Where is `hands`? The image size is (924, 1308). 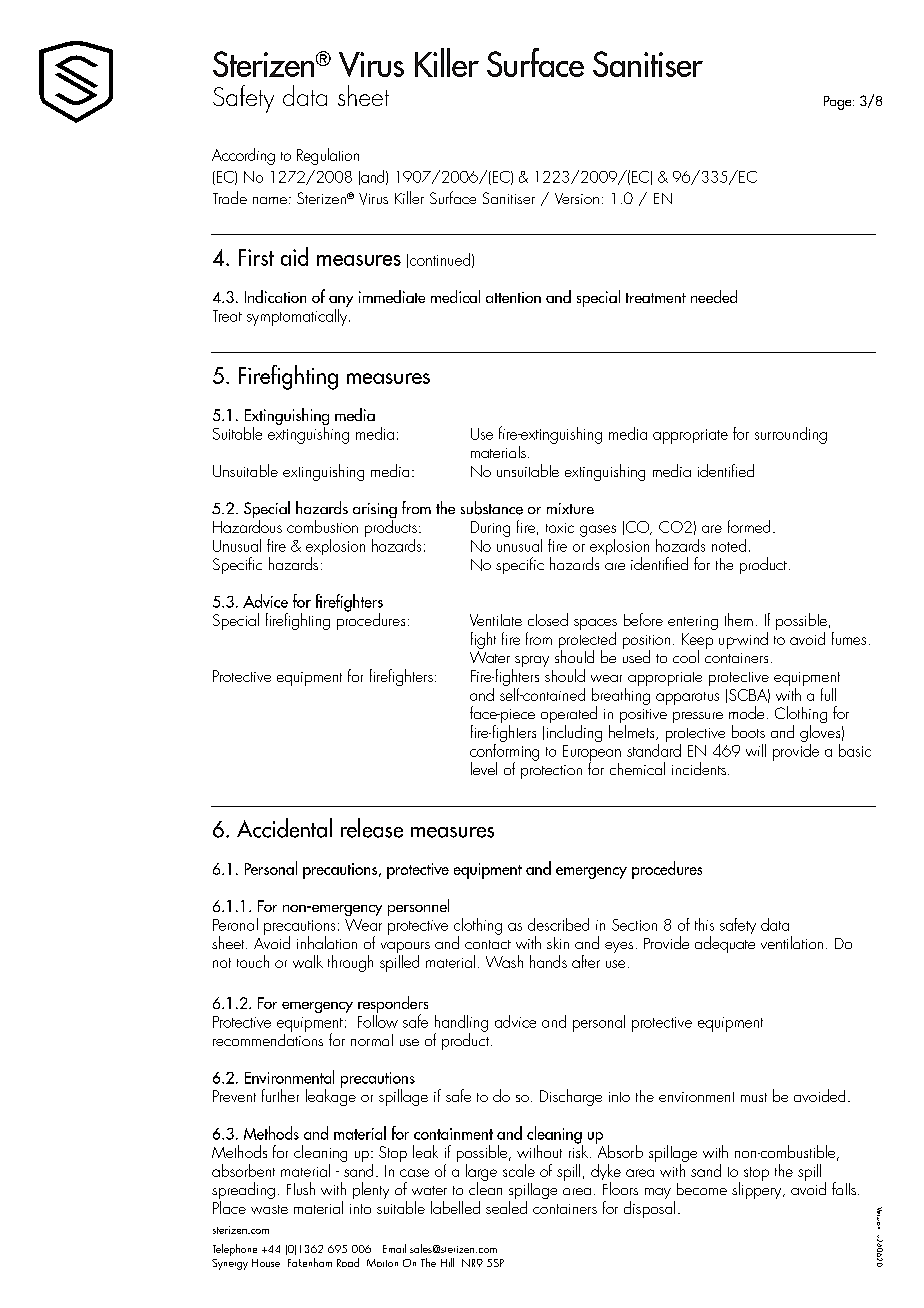 hands is located at coordinates (548, 961).
